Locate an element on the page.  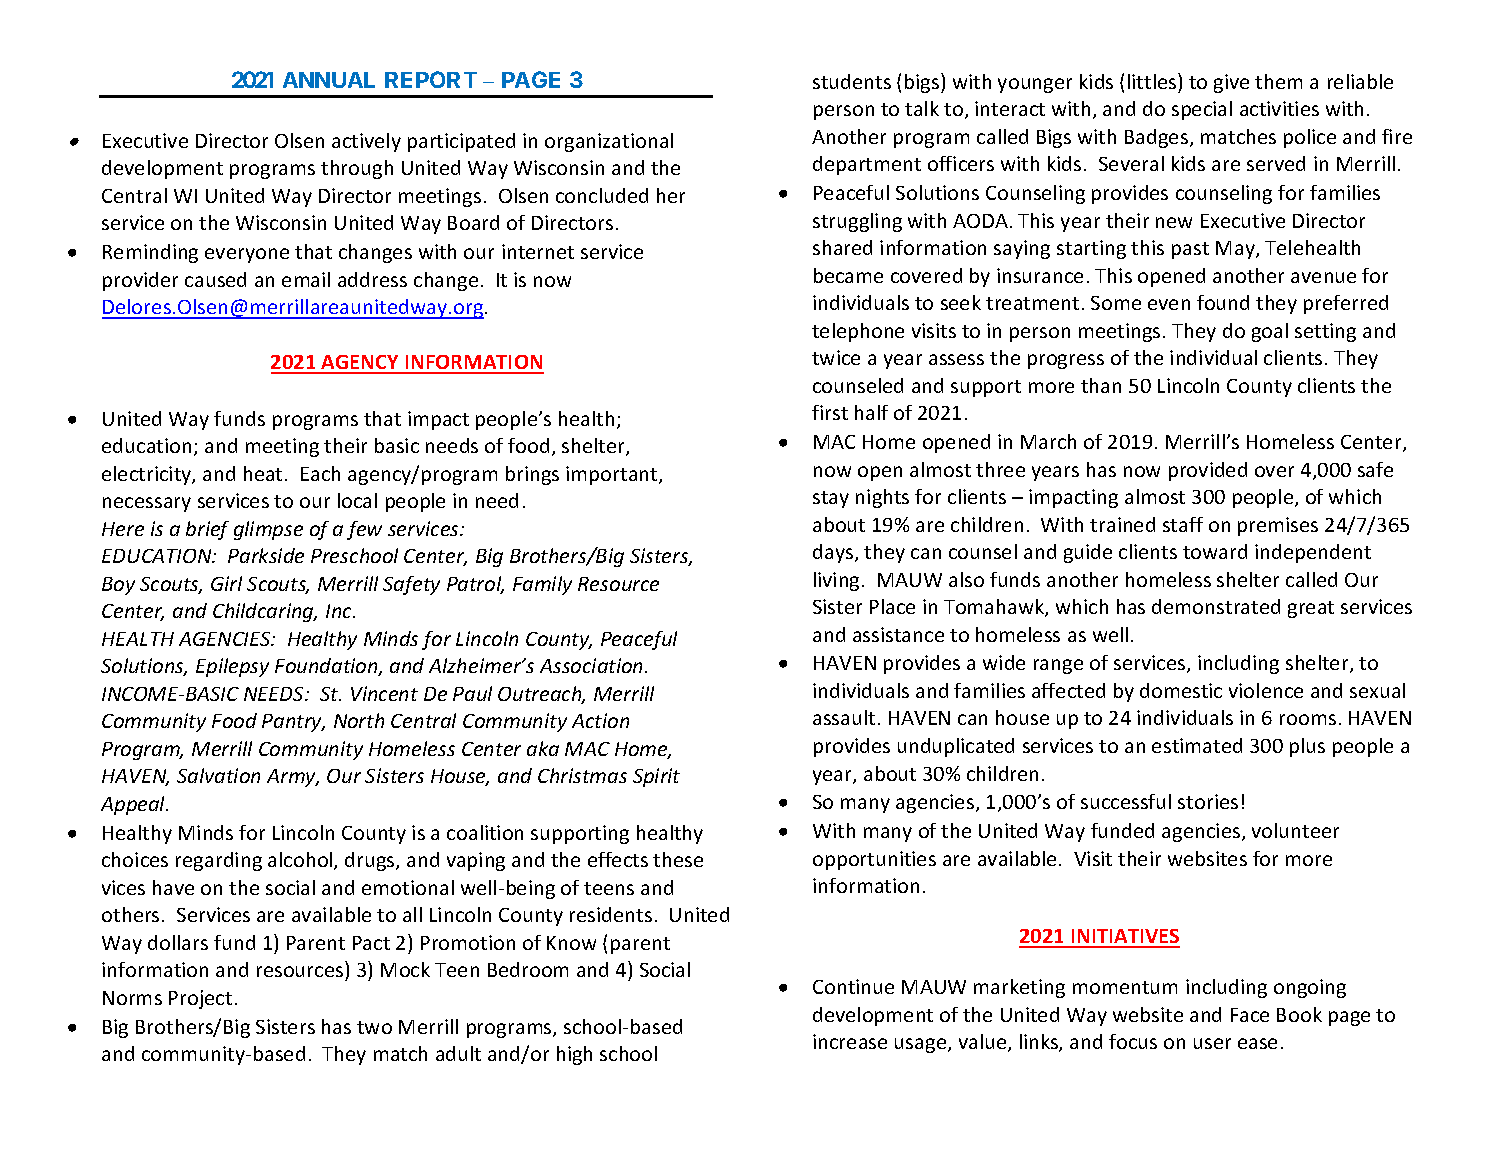
assault is located at coordinates (844, 717).
